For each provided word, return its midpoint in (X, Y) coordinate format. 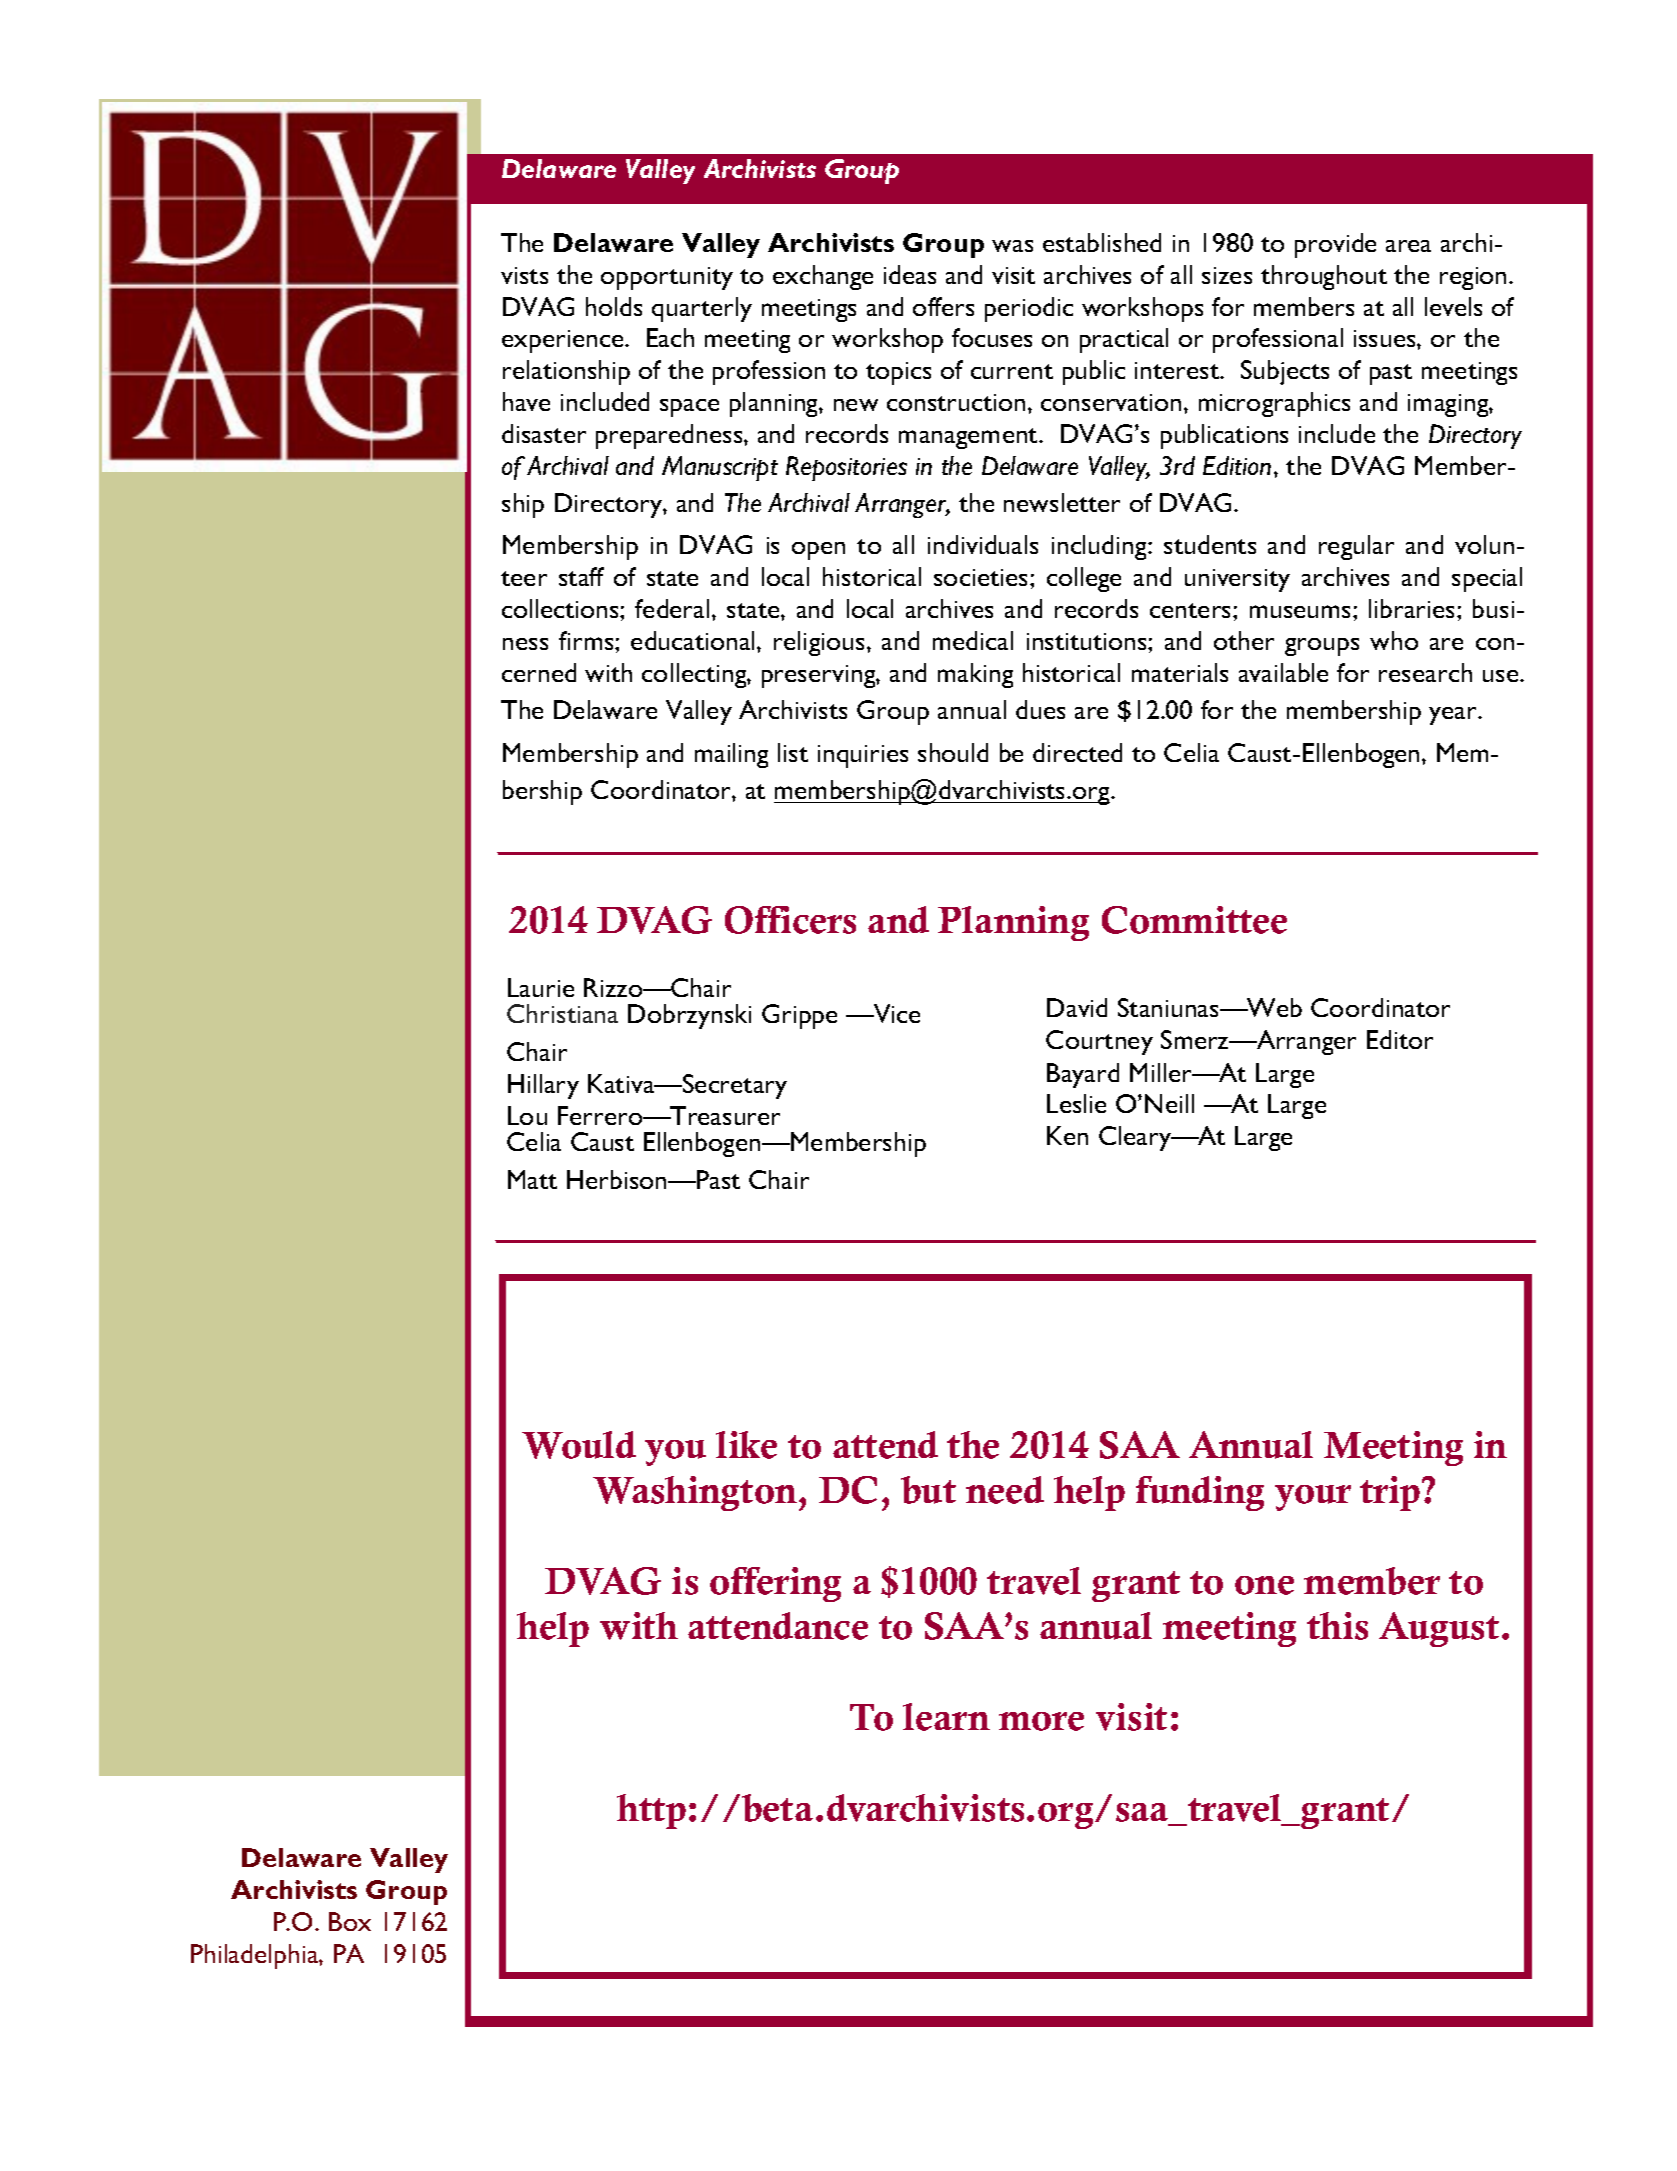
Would (579, 1445)
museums (1300, 611)
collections (561, 608)
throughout (1324, 277)
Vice (896, 1013)
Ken (1067, 1135)
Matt (532, 1179)
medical (973, 640)
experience (564, 341)
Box (350, 1921)
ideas (910, 274)
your (1313, 1498)
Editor (1400, 1039)
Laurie (541, 987)
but (928, 1490)
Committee (1194, 920)
